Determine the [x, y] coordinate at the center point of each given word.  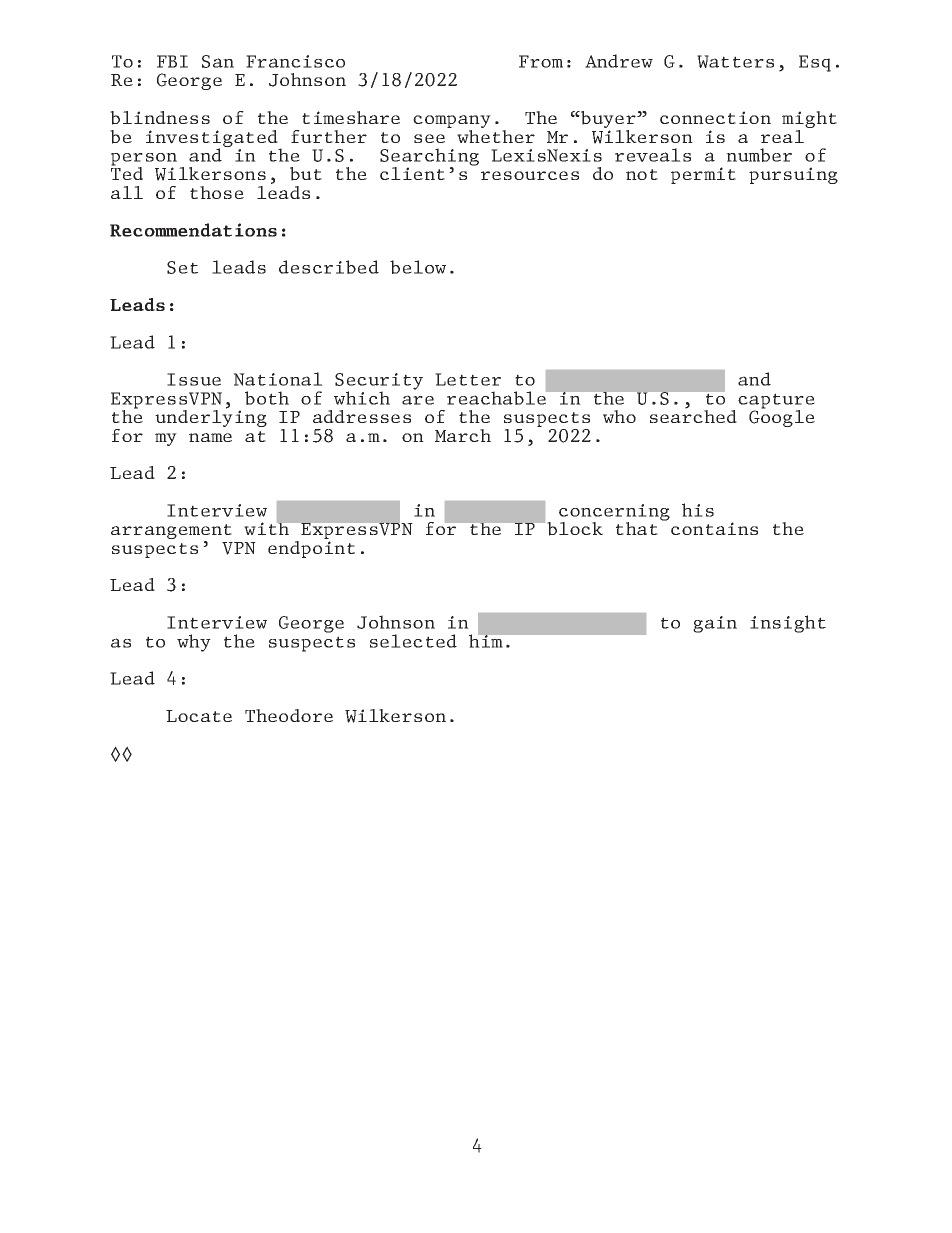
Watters [735, 61]
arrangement [171, 533]
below [418, 267]
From [541, 61]
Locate [199, 716]
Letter [468, 379]
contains [714, 528]
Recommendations [193, 230]
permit [703, 175]
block [575, 529]
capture [776, 402]
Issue [194, 379]
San [218, 61]
